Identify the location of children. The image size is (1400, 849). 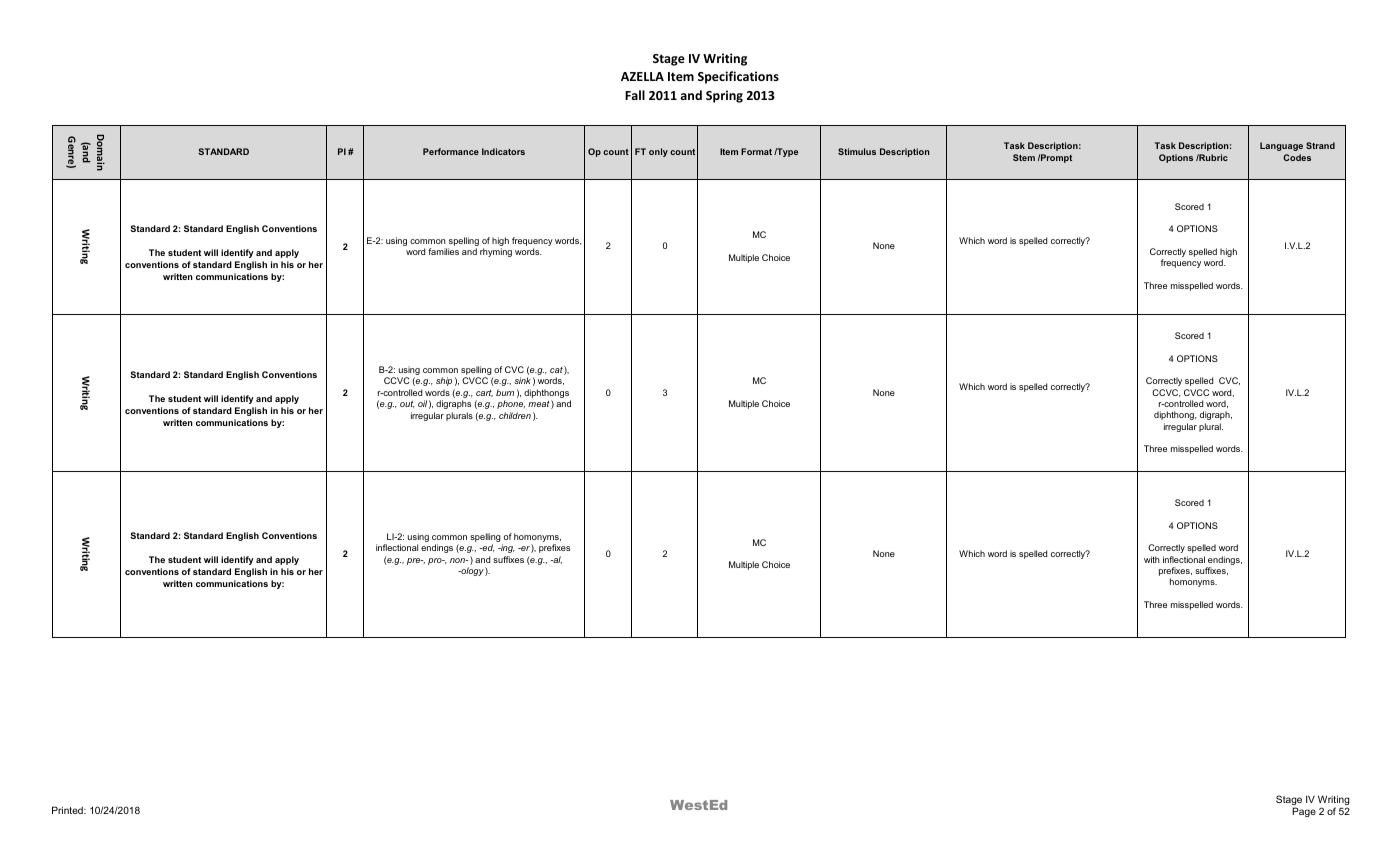
(515, 415).
